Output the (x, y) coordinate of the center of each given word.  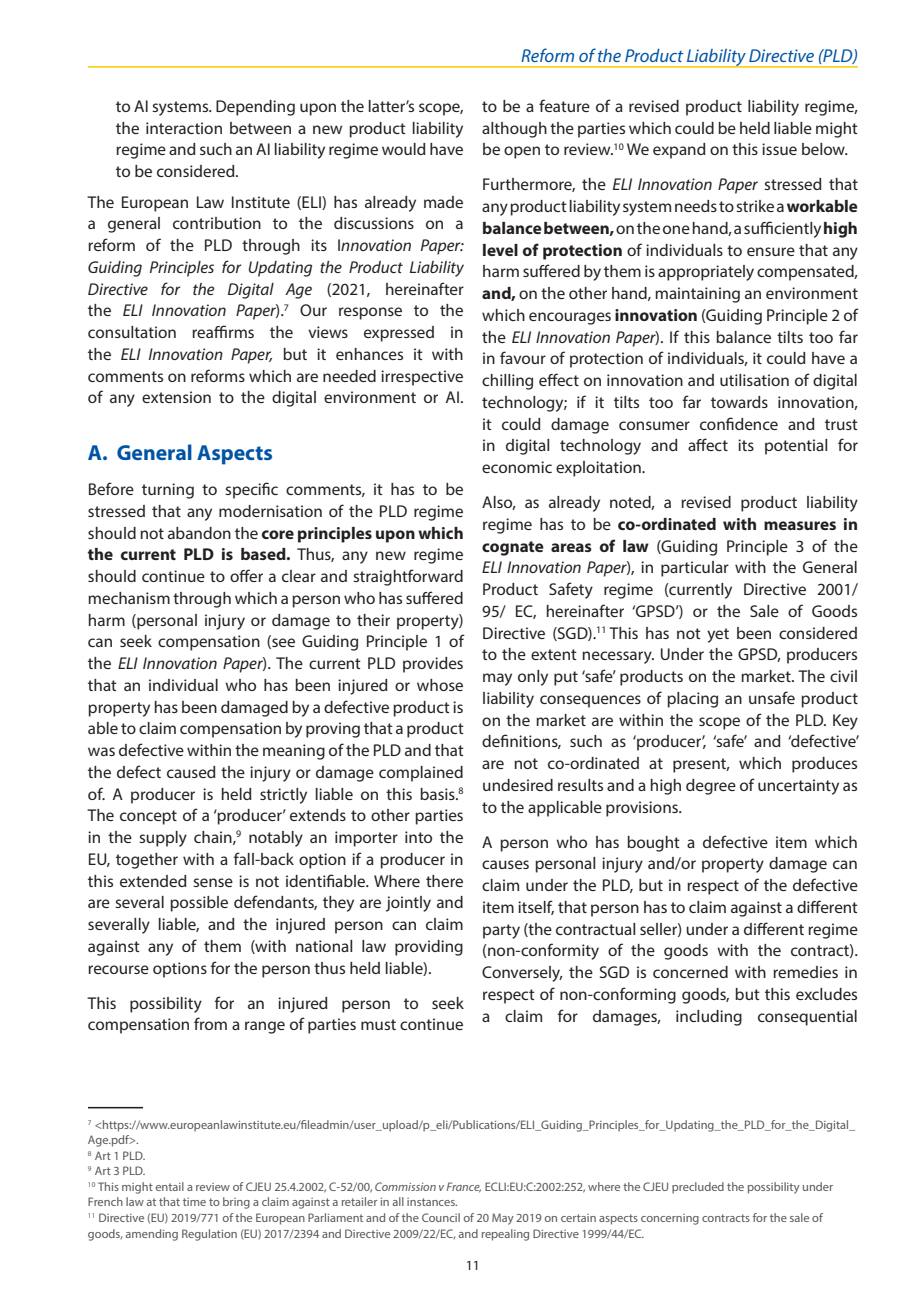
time (194, 1202)
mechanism (129, 598)
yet (718, 635)
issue (779, 149)
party (501, 931)
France (464, 1187)
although (514, 130)
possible (199, 904)
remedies (805, 972)
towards (739, 402)
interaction (184, 128)
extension (176, 397)
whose (440, 685)
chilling (507, 382)
